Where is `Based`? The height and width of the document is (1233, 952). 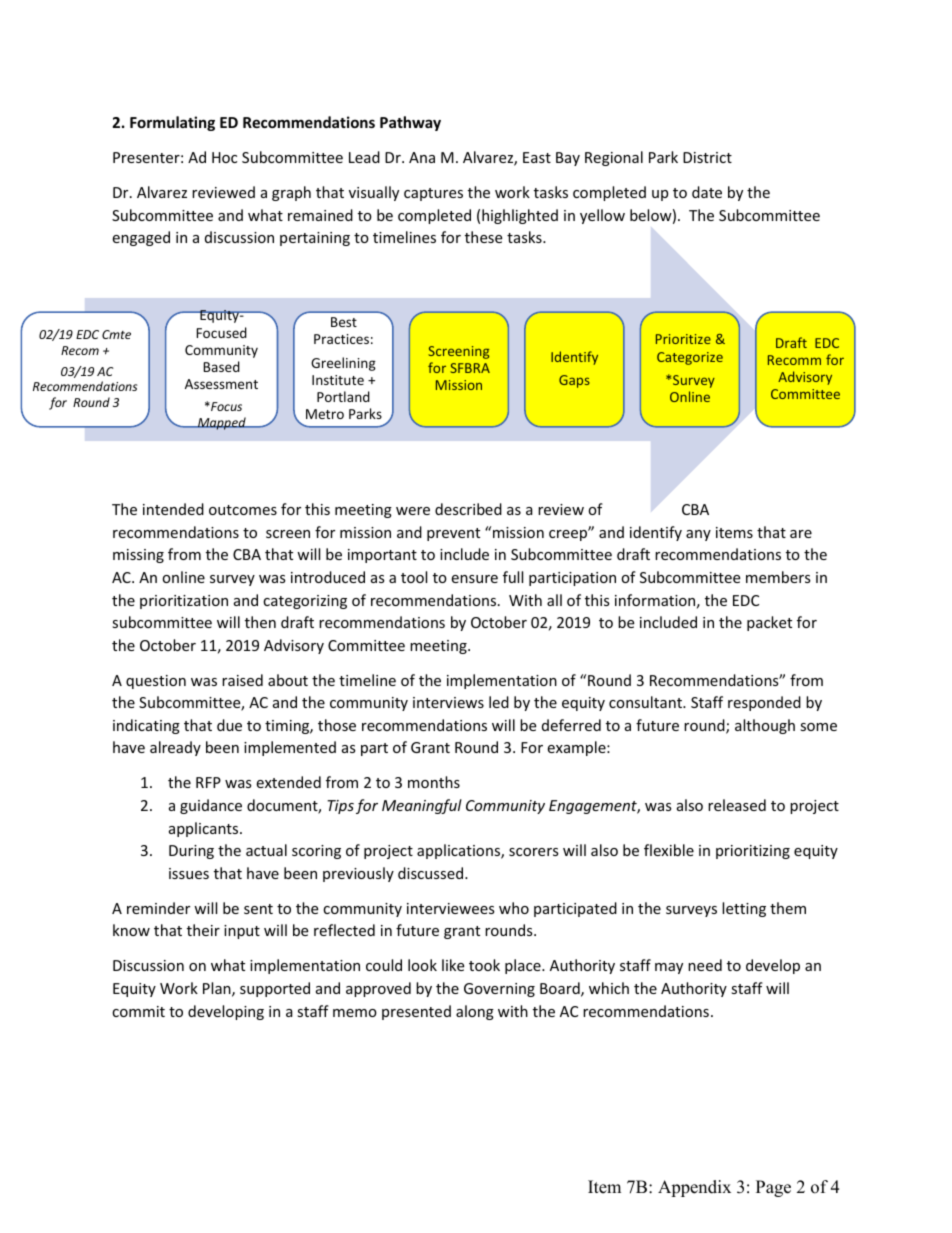
Based is located at coordinates (221, 366).
